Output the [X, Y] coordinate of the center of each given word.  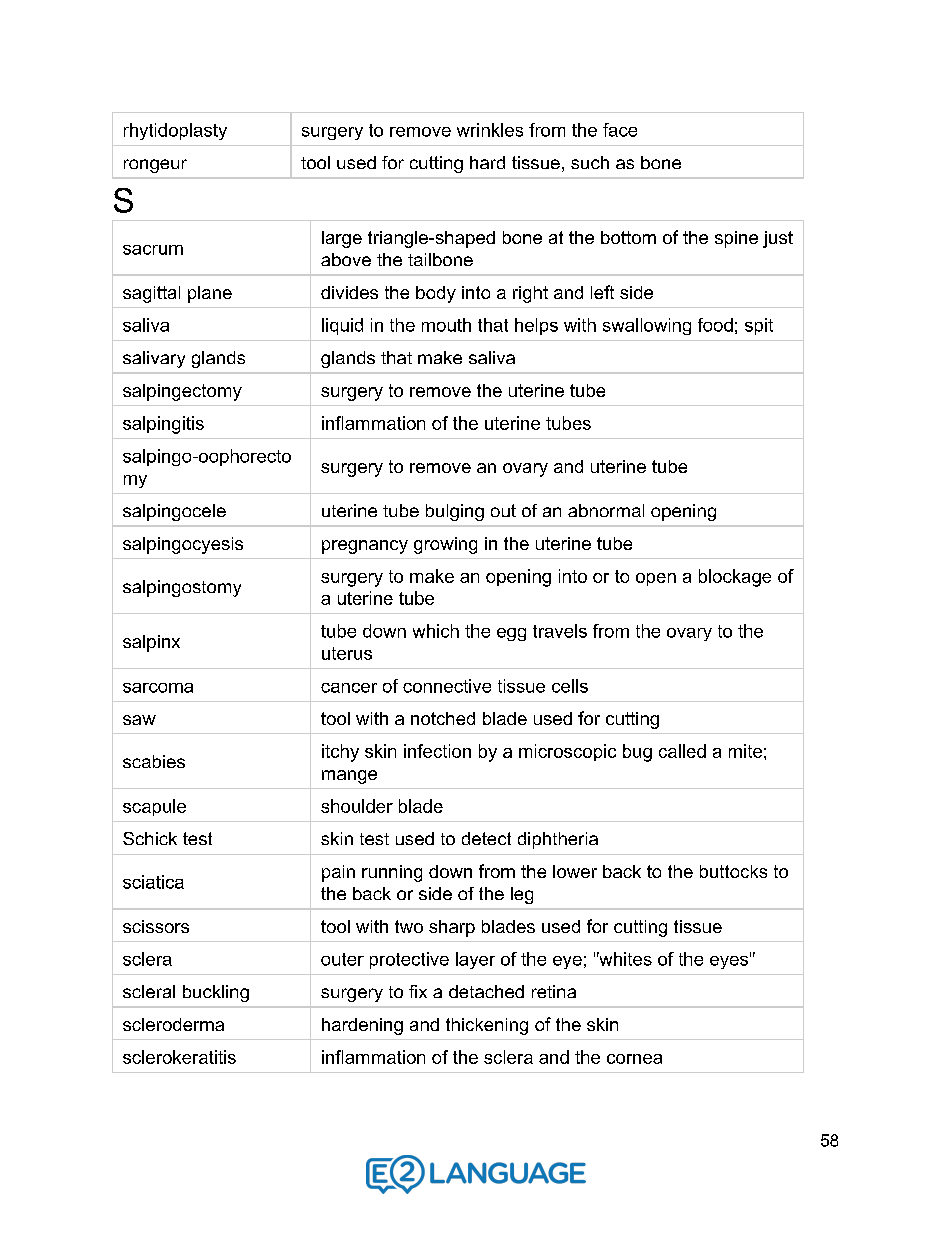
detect [486, 838]
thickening [487, 1026]
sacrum [153, 250]
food [715, 325]
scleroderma [173, 1024]
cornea [634, 1059]
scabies [154, 761]
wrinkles [490, 130]
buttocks [733, 871]
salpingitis [163, 425]
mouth [446, 325]
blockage [735, 578]
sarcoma [158, 688]
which [436, 631]
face [620, 130]
